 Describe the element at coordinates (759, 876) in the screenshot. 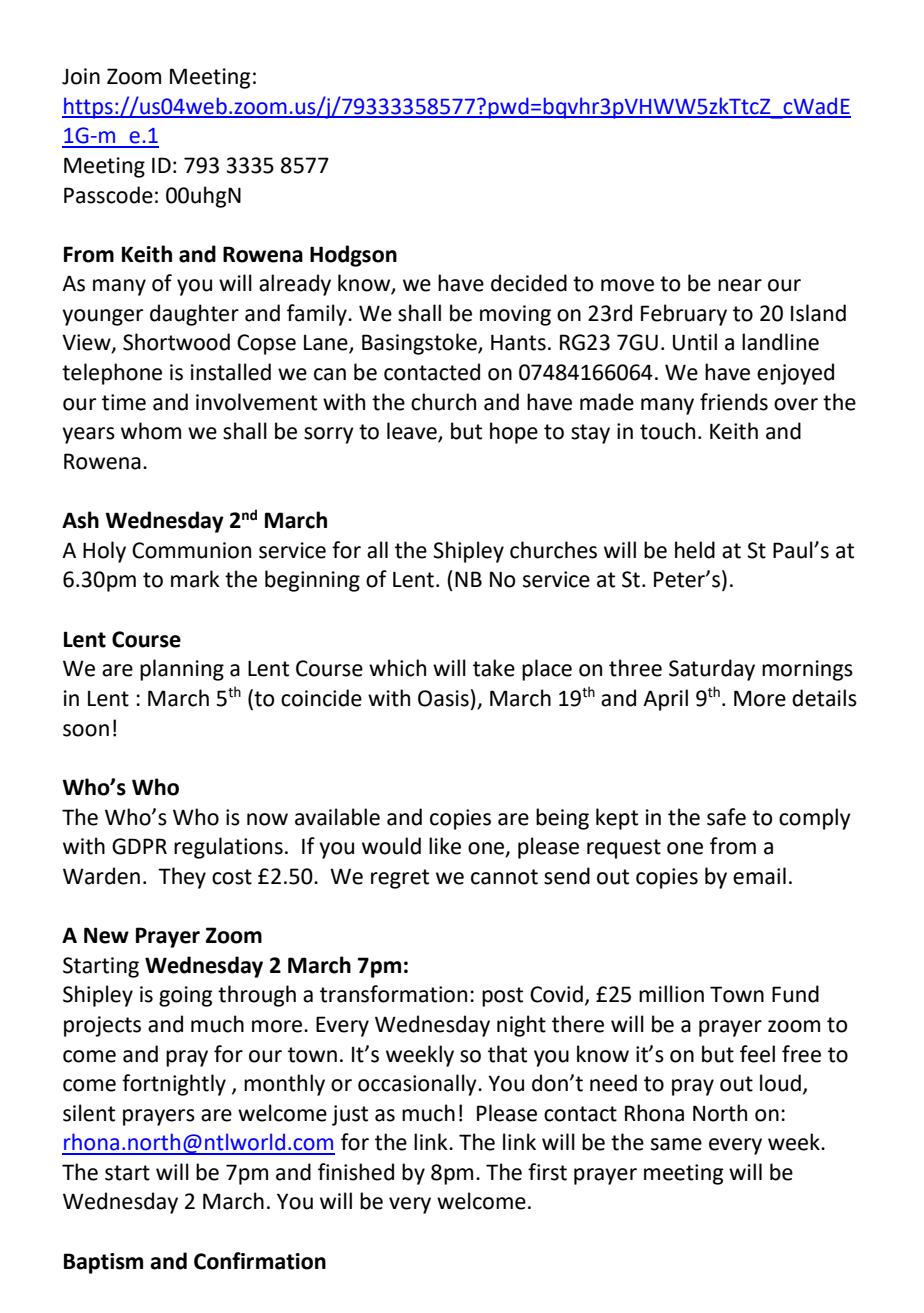

I see `email` at that location.
